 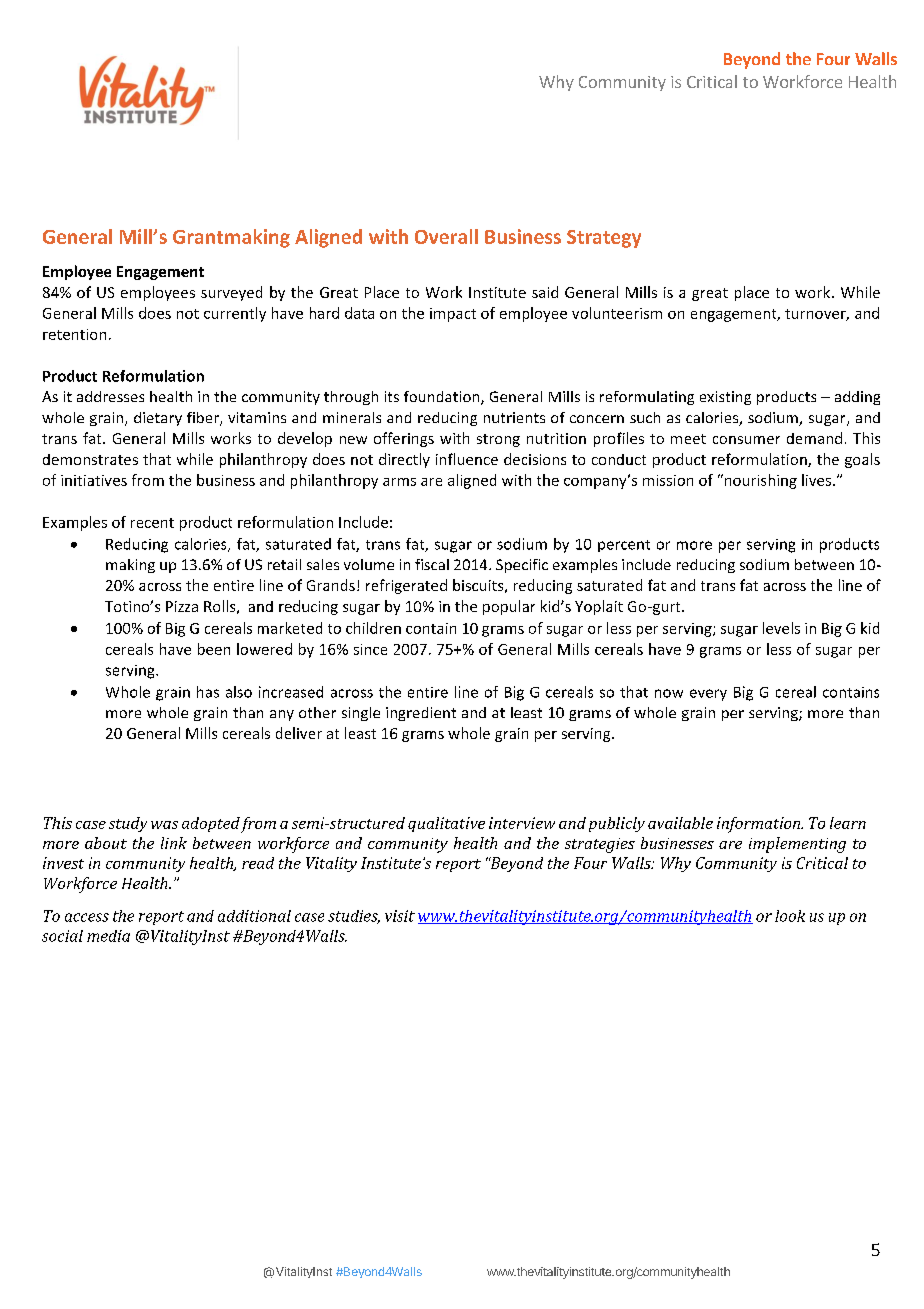 I want to click on Strategy, so click(x=604, y=239).
